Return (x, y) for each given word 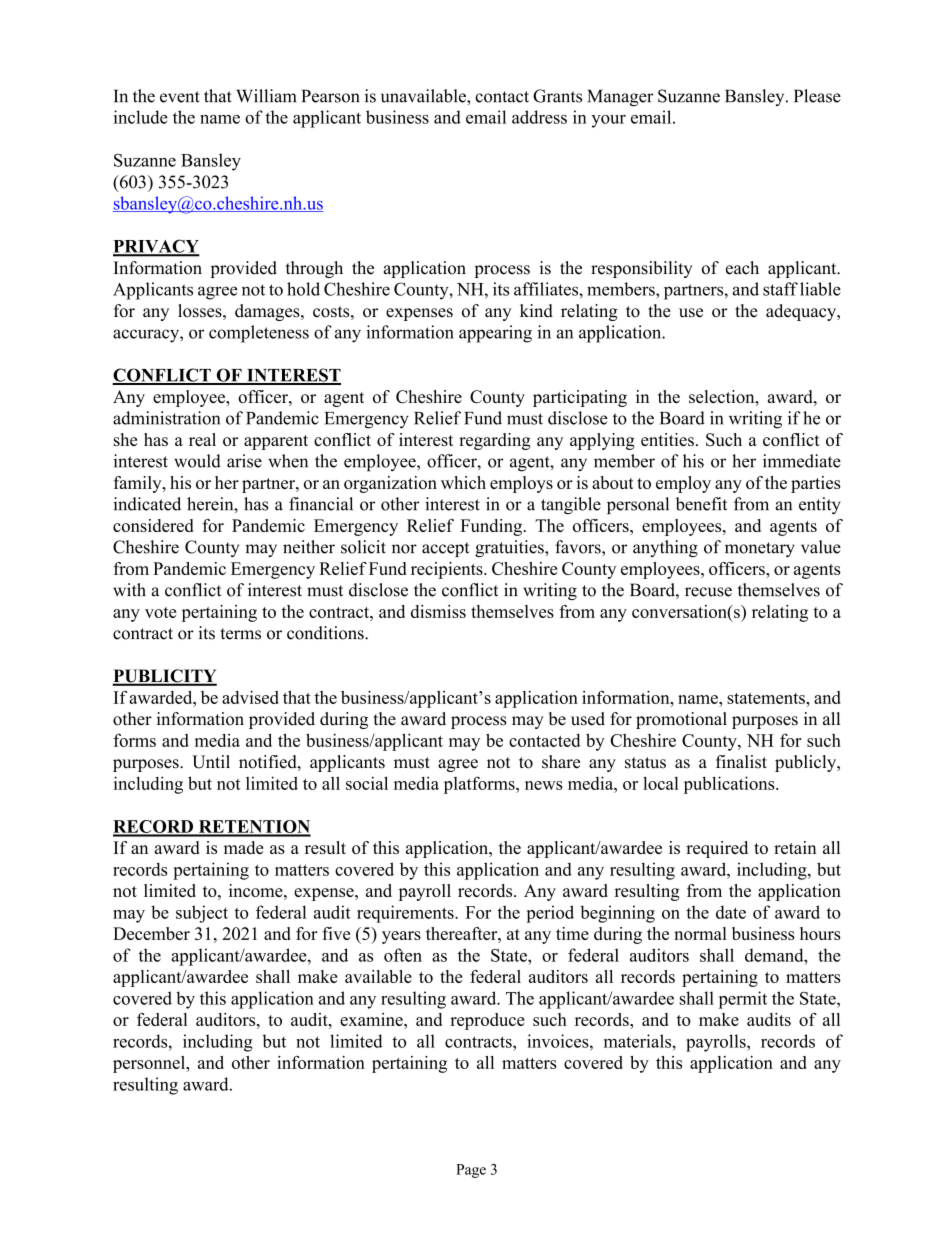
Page (471, 1171)
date (731, 912)
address (539, 117)
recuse (708, 592)
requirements (406, 914)
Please (817, 96)
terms (240, 634)
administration (166, 418)
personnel (150, 1064)
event (180, 97)
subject (202, 914)
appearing (495, 334)
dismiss (438, 611)
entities (667, 439)
